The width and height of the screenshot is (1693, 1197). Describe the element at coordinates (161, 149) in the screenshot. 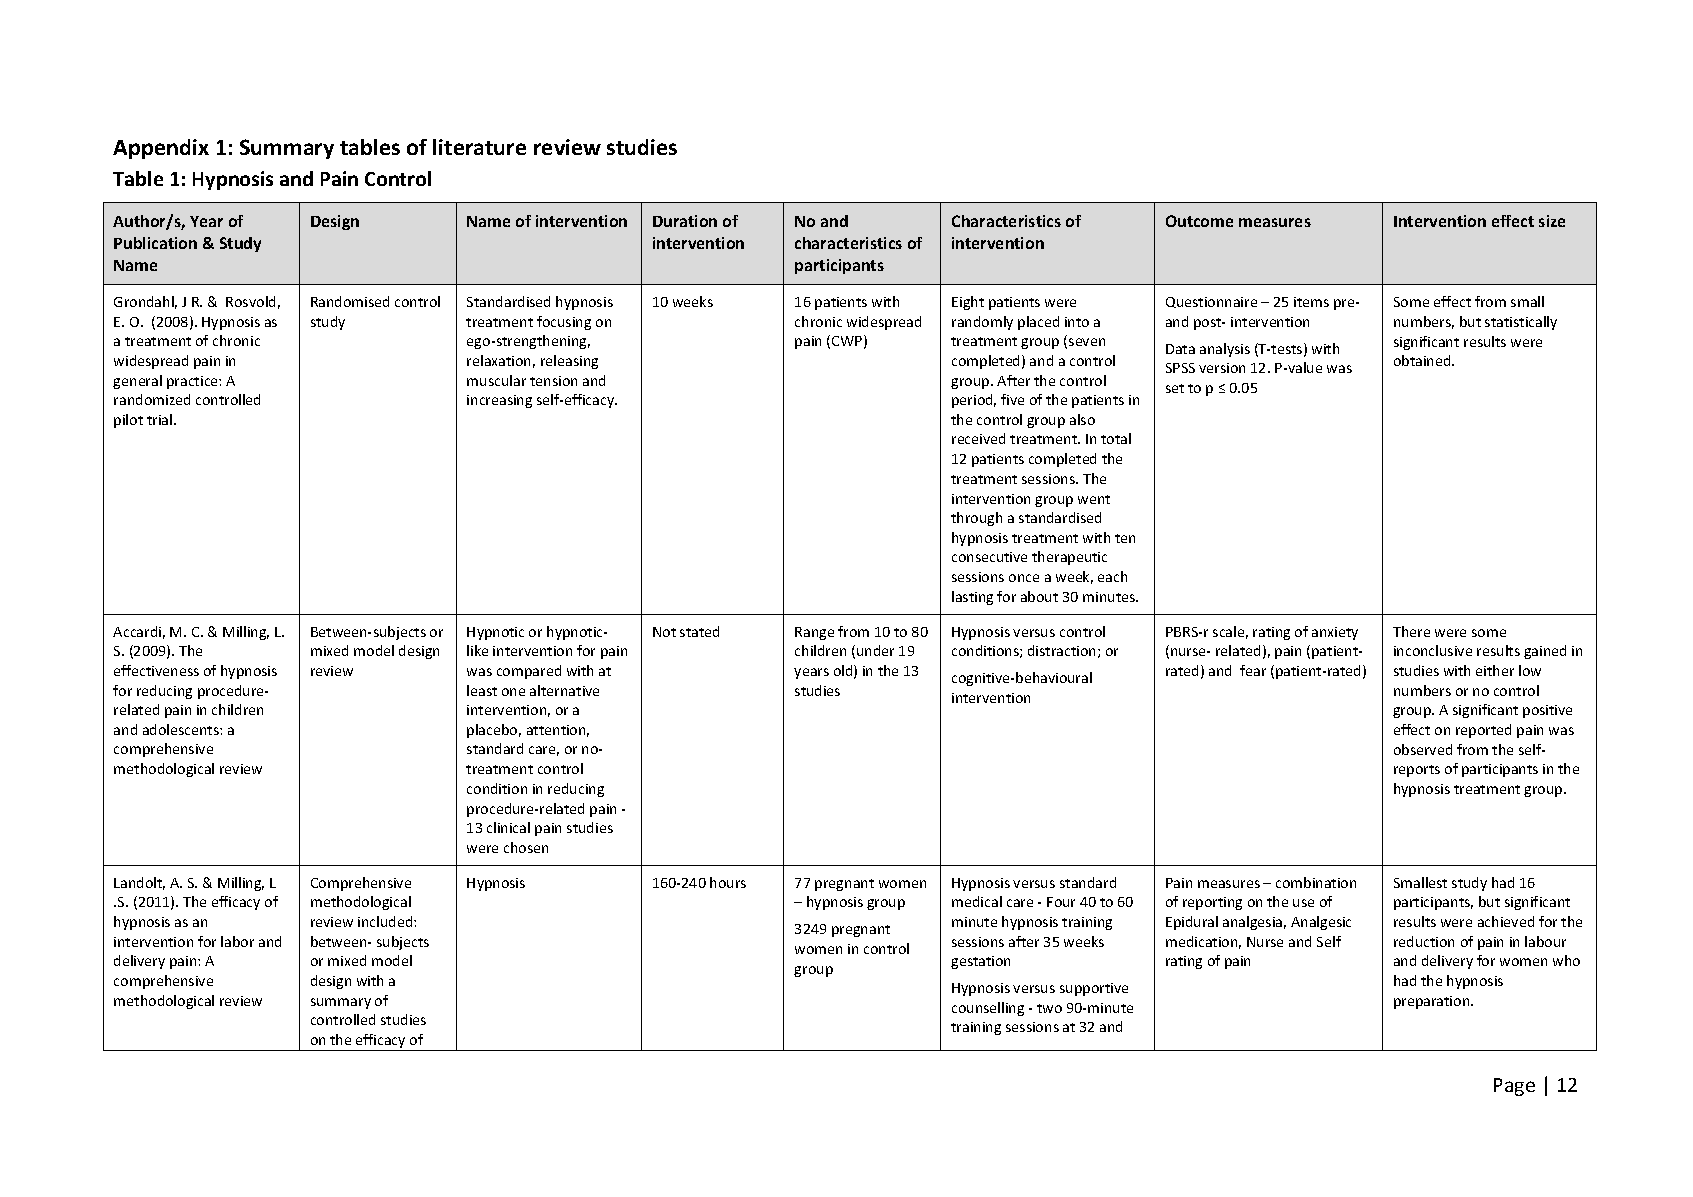

I see `Appendix` at that location.
